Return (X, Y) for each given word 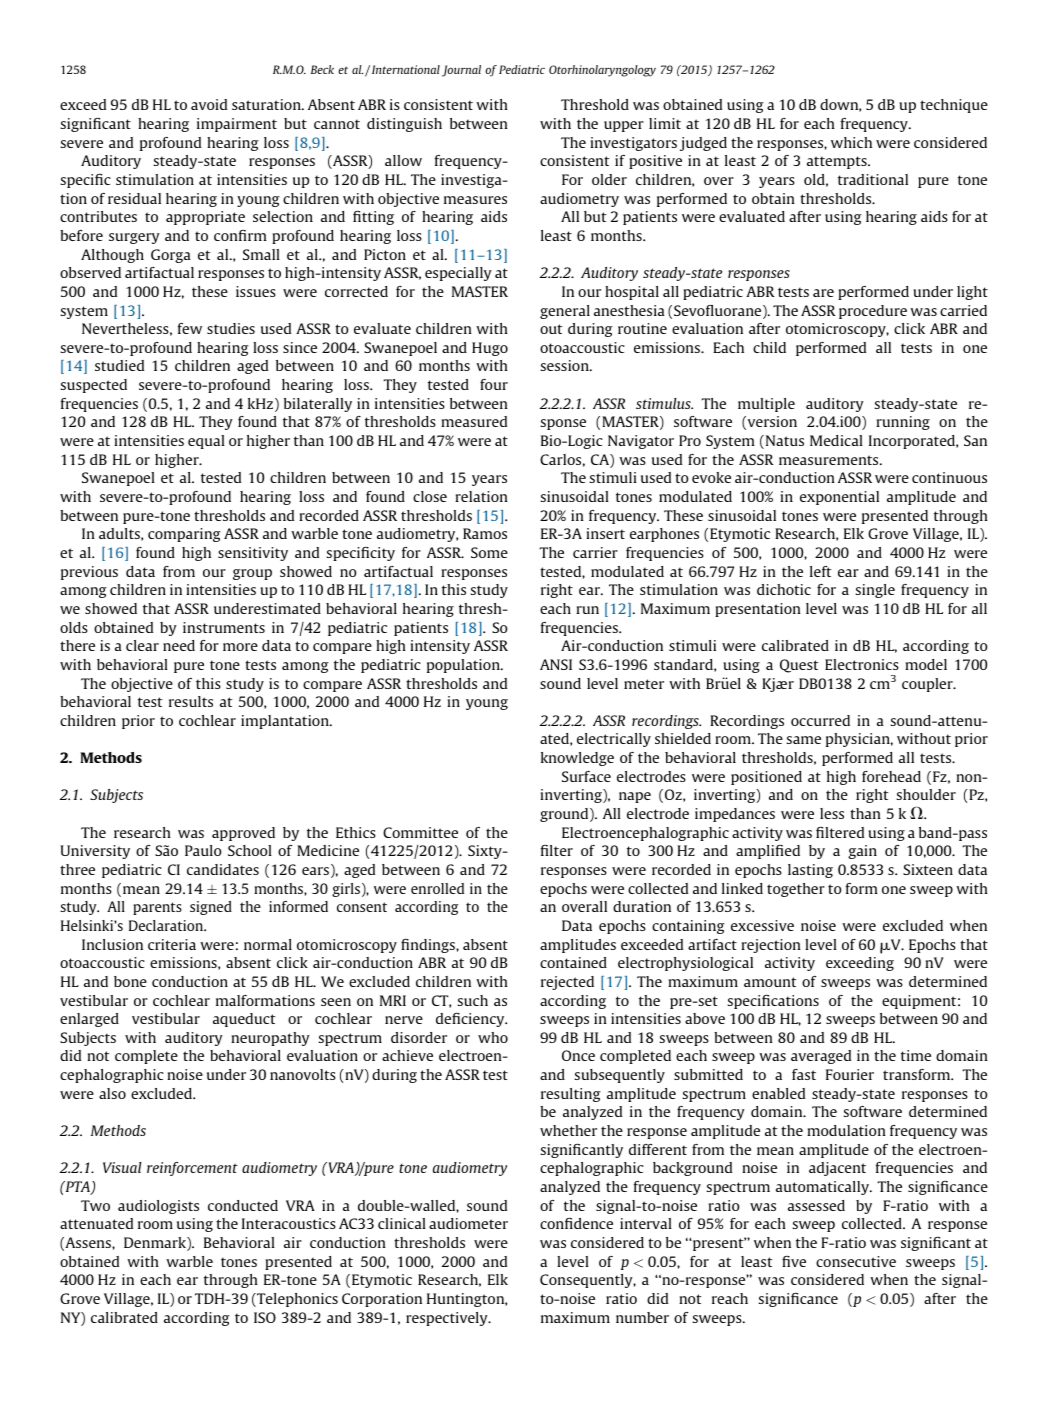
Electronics (862, 664)
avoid (209, 104)
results (191, 701)
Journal (461, 71)
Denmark (156, 1244)
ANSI (556, 664)
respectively (448, 1319)
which (851, 142)
